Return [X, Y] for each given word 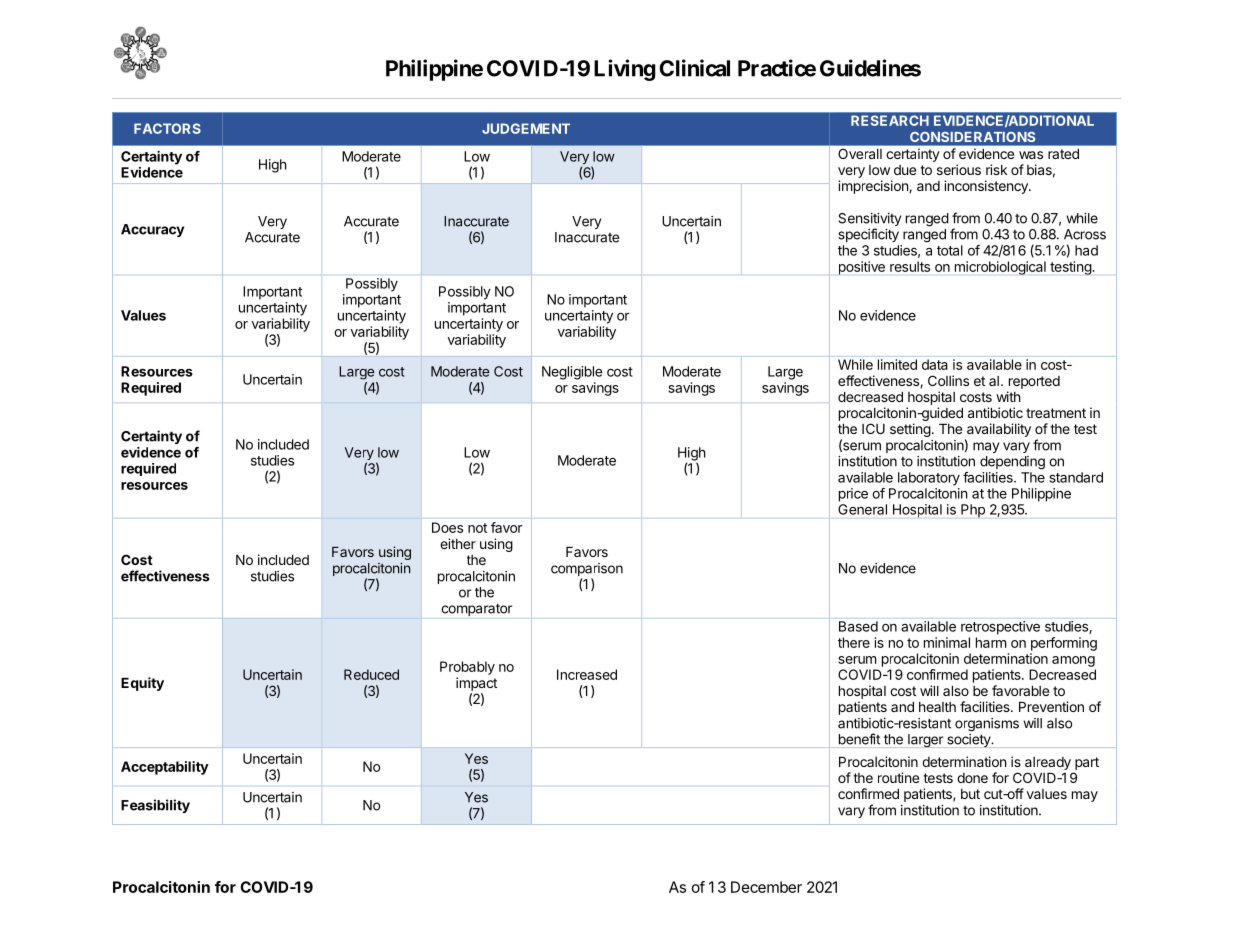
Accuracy [152, 230]
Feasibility [155, 806]
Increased [587, 674]
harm [991, 642]
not [477, 528]
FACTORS [167, 128]
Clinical [694, 68]
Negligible [572, 373]
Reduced [371, 674]
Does [447, 527]
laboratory [929, 479]
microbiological [1000, 268]
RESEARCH [890, 120]
